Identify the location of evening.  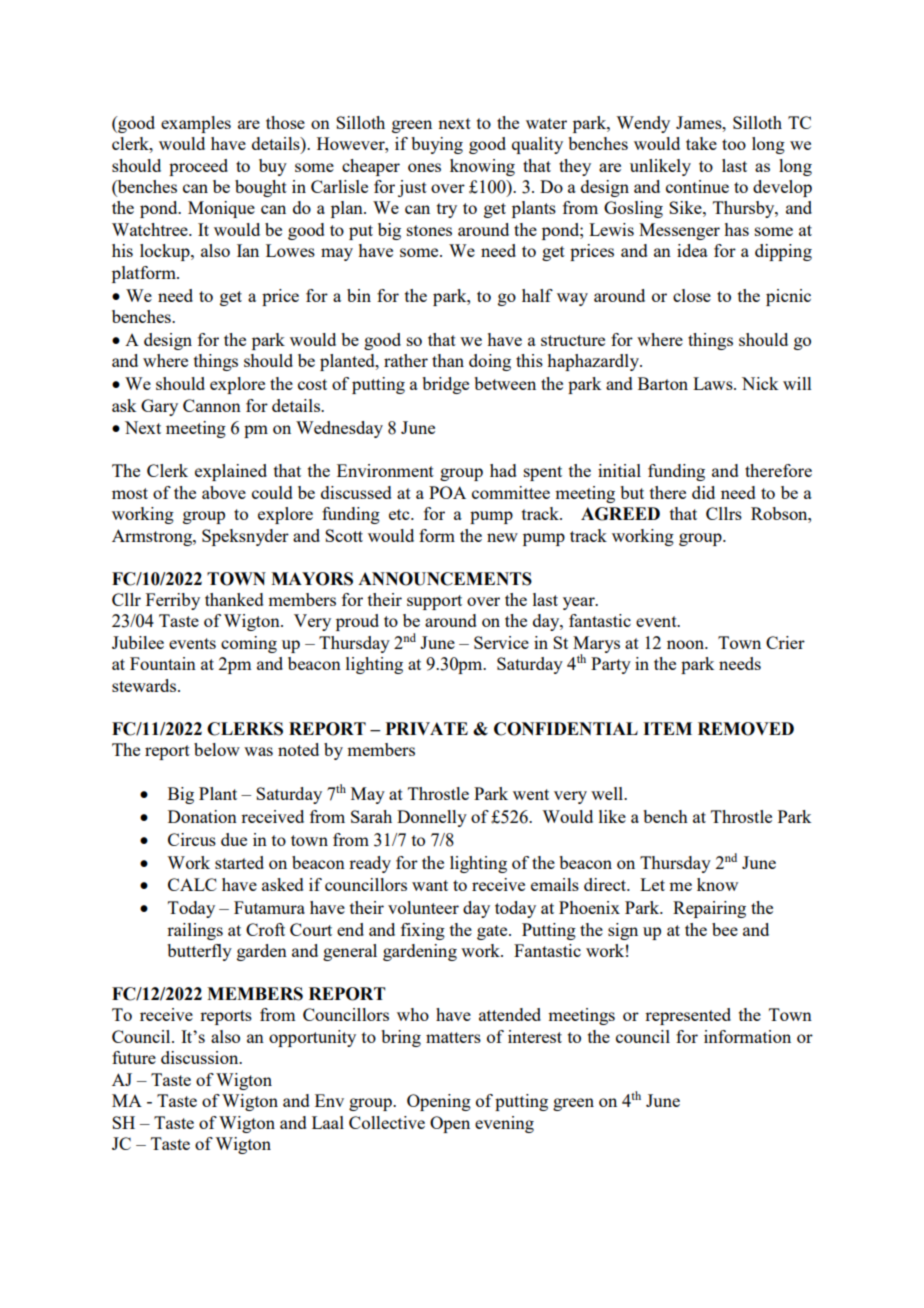
(504, 1124).
